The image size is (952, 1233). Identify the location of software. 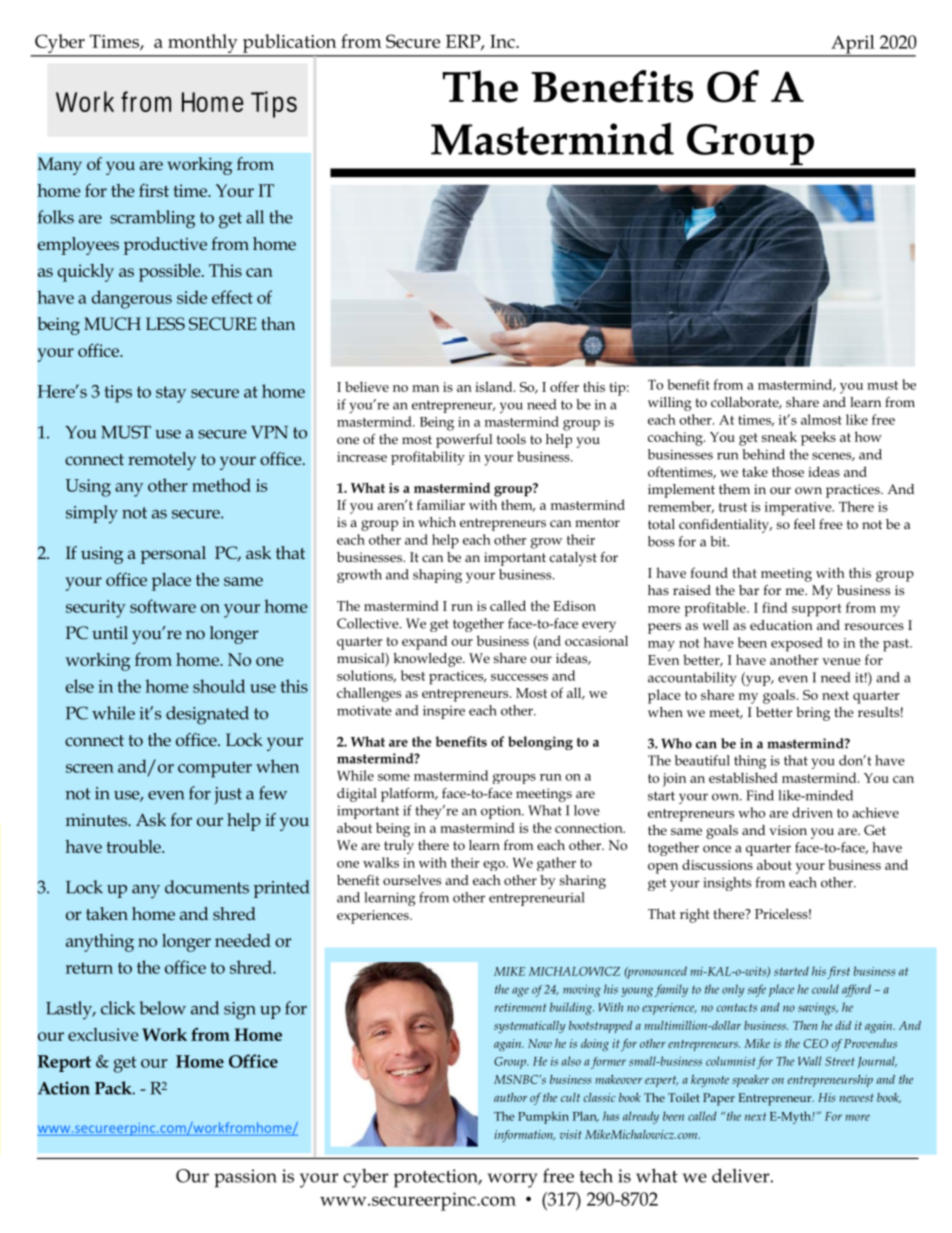
(163, 606).
